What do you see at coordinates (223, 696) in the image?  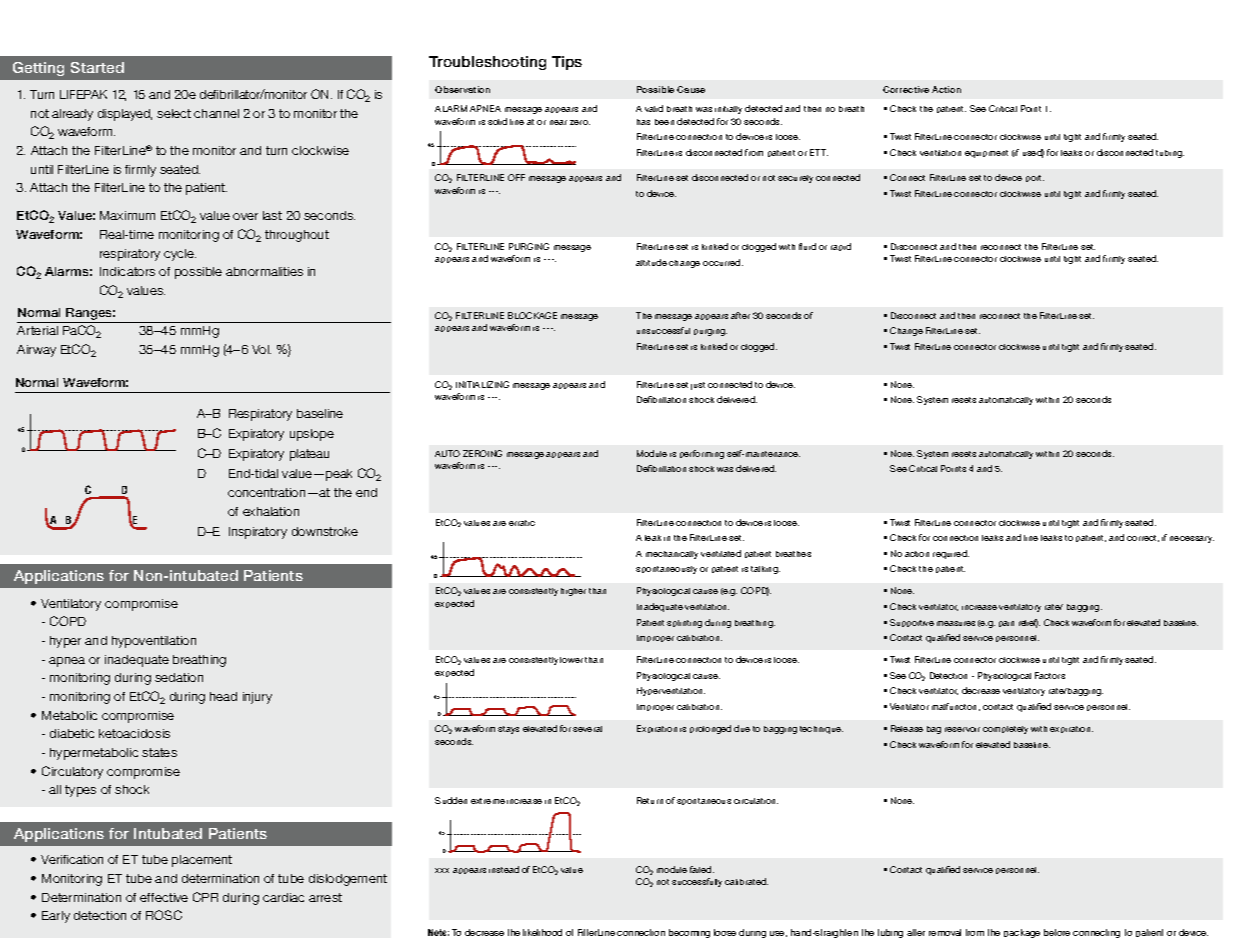 I see `head` at bounding box center [223, 696].
